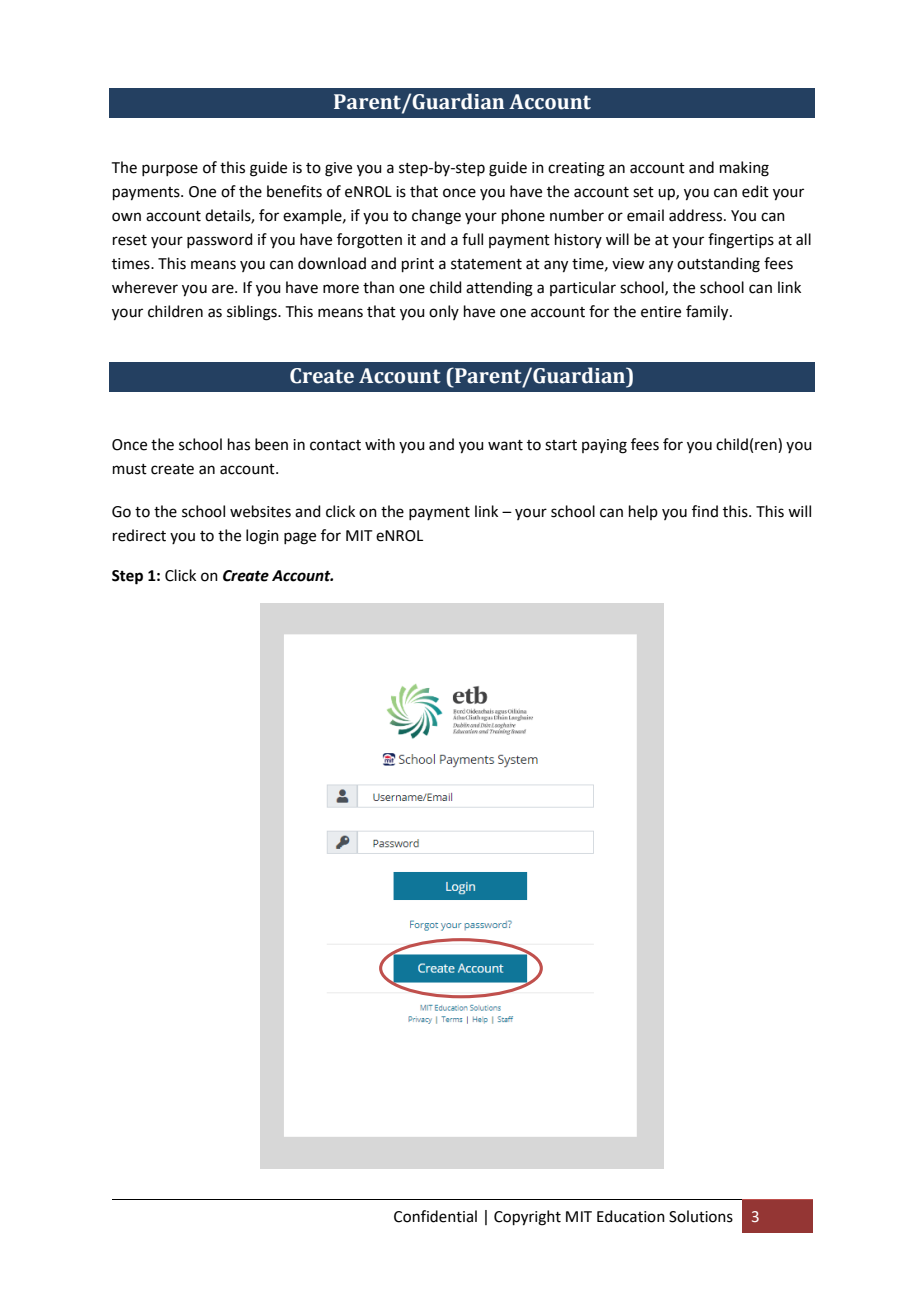 Image resolution: width=924 pixels, height=1308 pixels. What do you see at coordinates (436, 217) in the document?
I see `change` at bounding box center [436, 217].
